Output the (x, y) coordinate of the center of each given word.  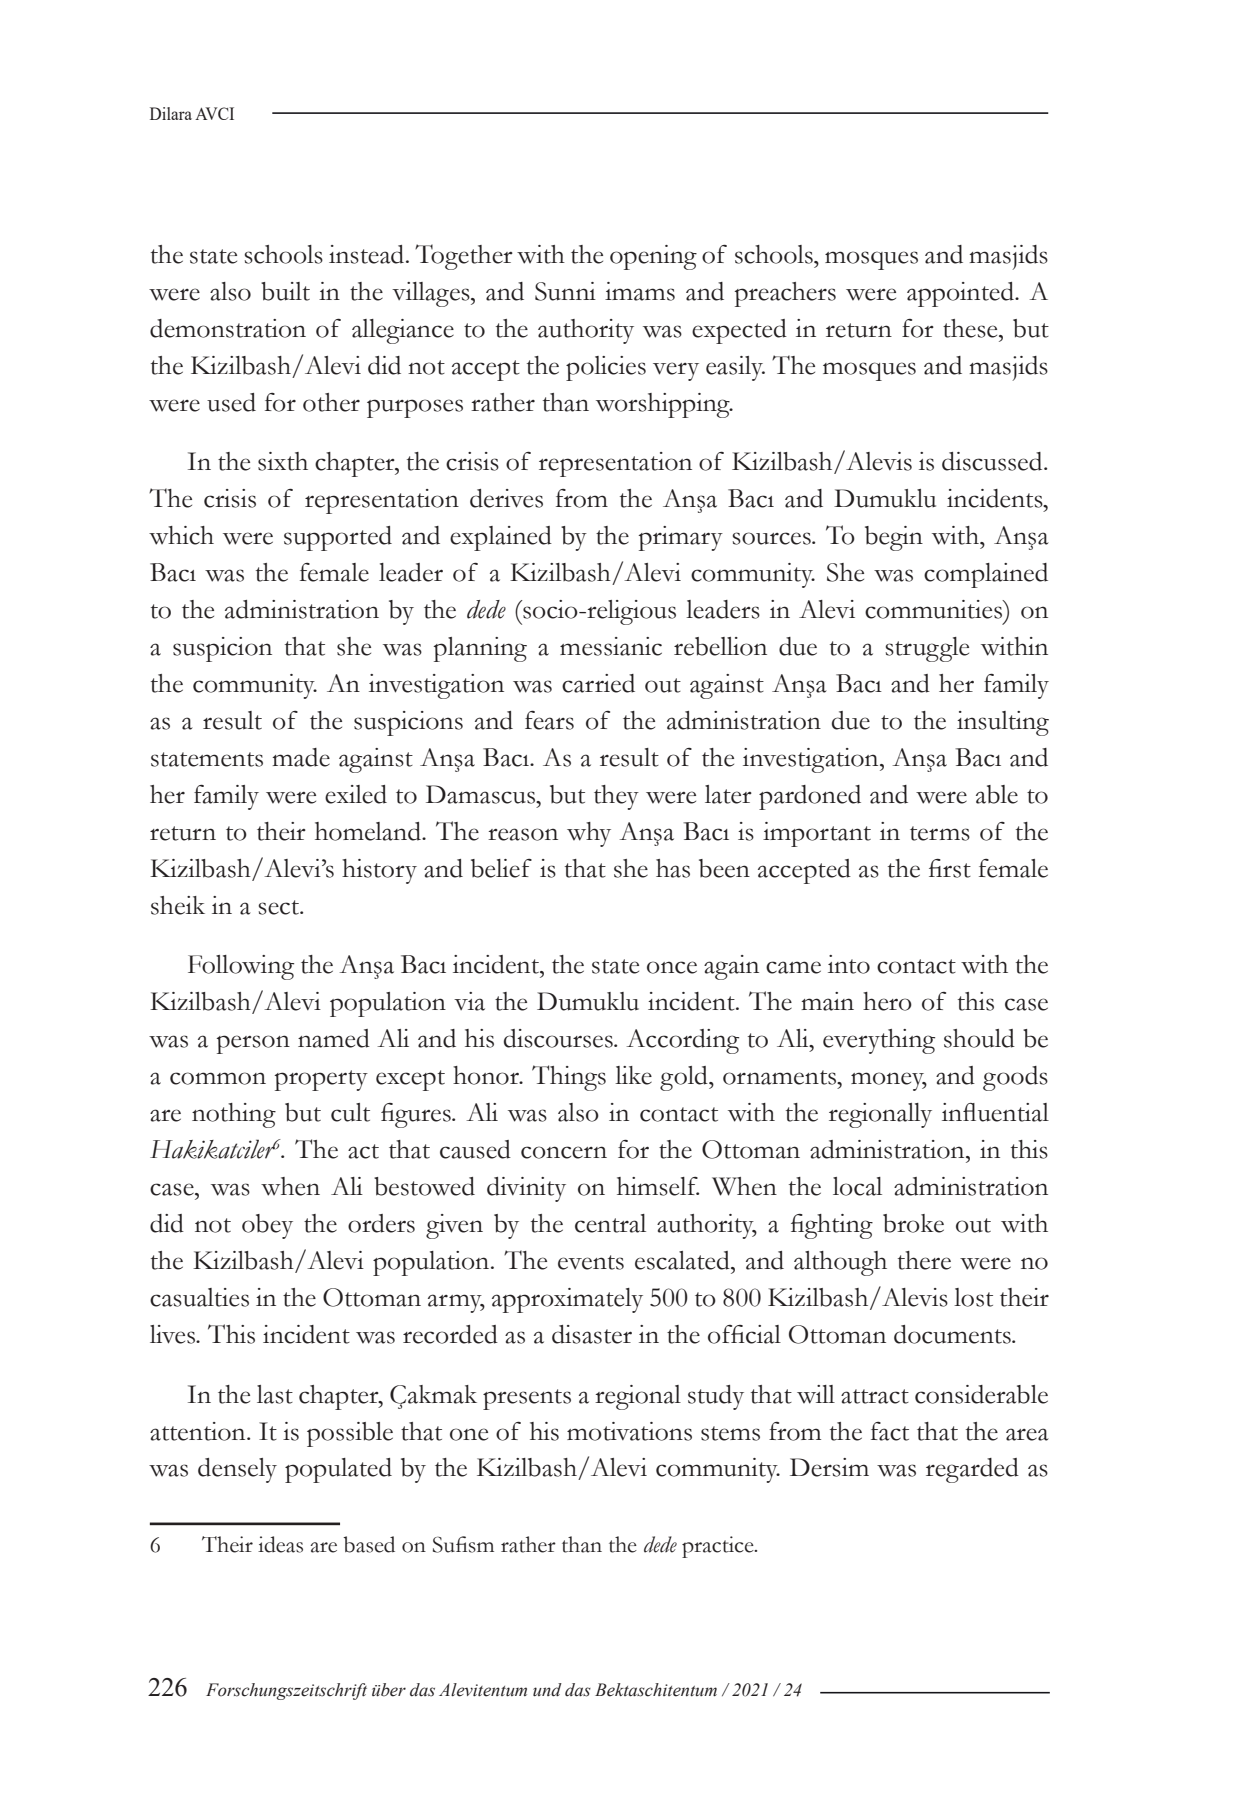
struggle (927, 649)
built (285, 291)
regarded (972, 1470)
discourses (559, 1038)
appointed (961, 294)
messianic (611, 646)
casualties (199, 1297)
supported (338, 538)
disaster (592, 1334)
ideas (280, 1544)
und (547, 1690)
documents (953, 1334)
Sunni (565, 291)
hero (887, 1001)
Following (241, 967)
